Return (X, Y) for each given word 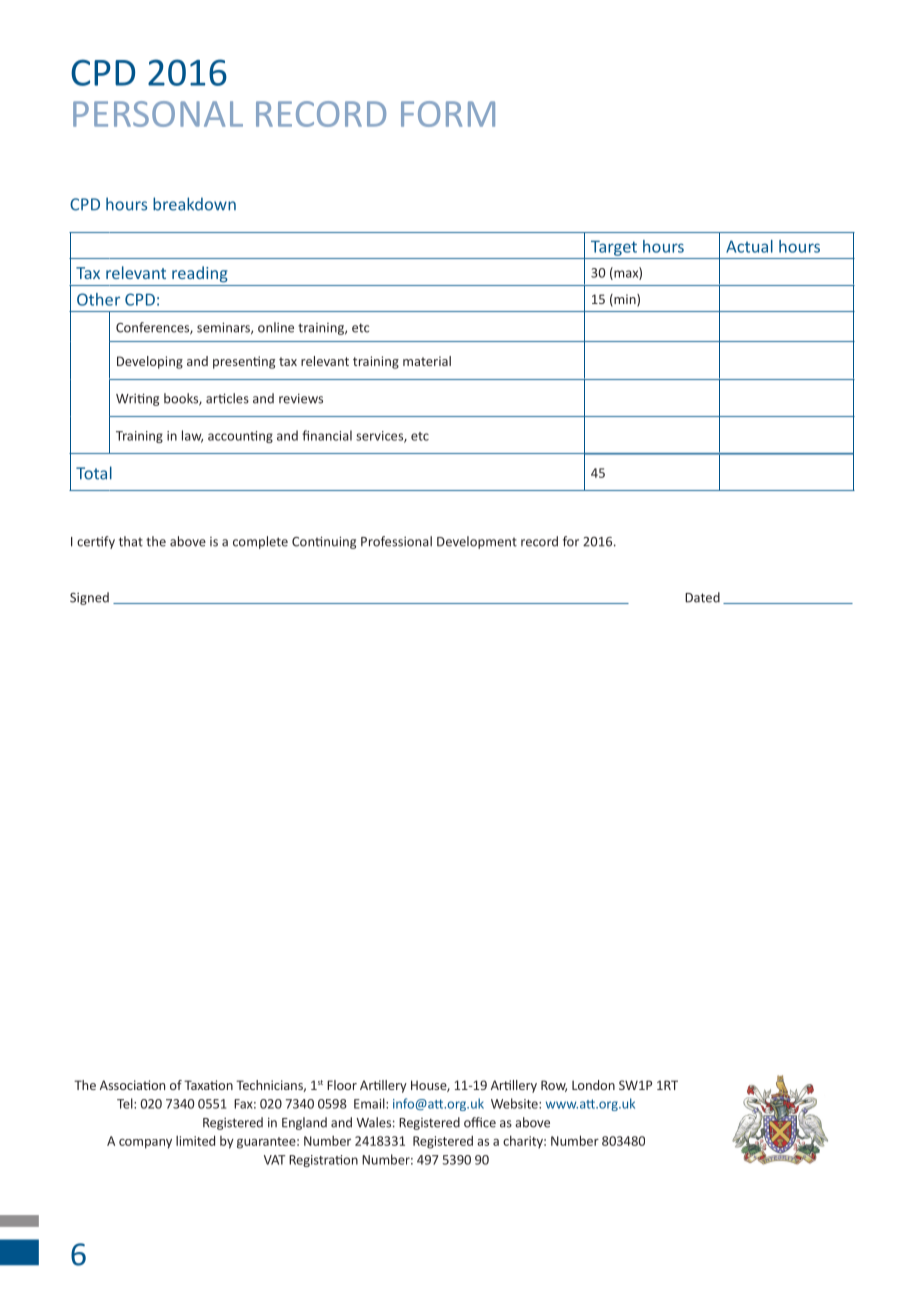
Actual (749, 246)
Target (614, 248)
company (145, 1144)
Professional (396, 541)
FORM (448, 114)
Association (132, 1085)
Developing (150, 362)
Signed (89, 598)
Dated (702, 597)
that (131, 541)
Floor (342, 1085)
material (427, 361)
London (593, 1085)
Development (477, 542)
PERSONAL (158, 114)
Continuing (324, 542)
